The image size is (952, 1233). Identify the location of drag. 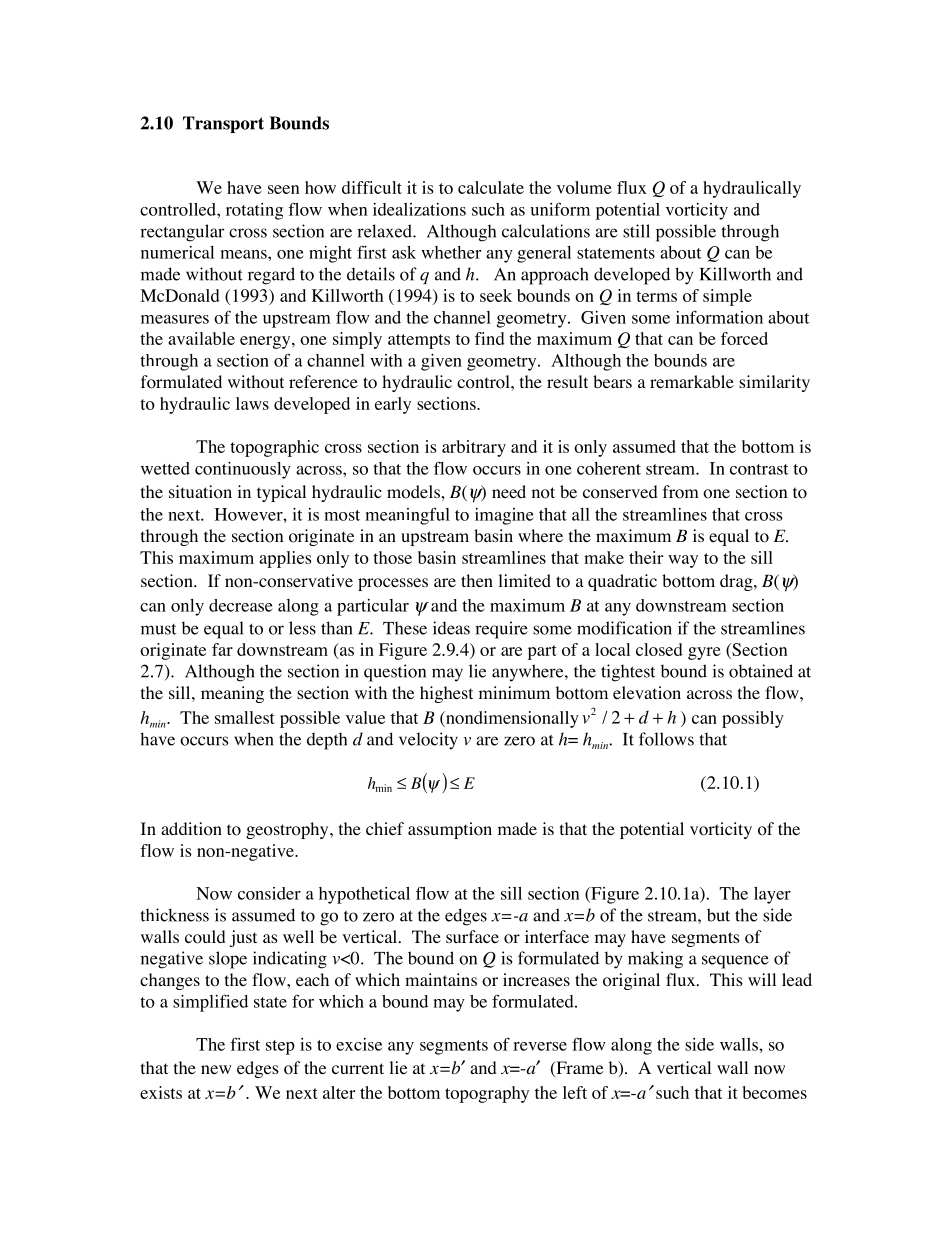
(737, 582).
